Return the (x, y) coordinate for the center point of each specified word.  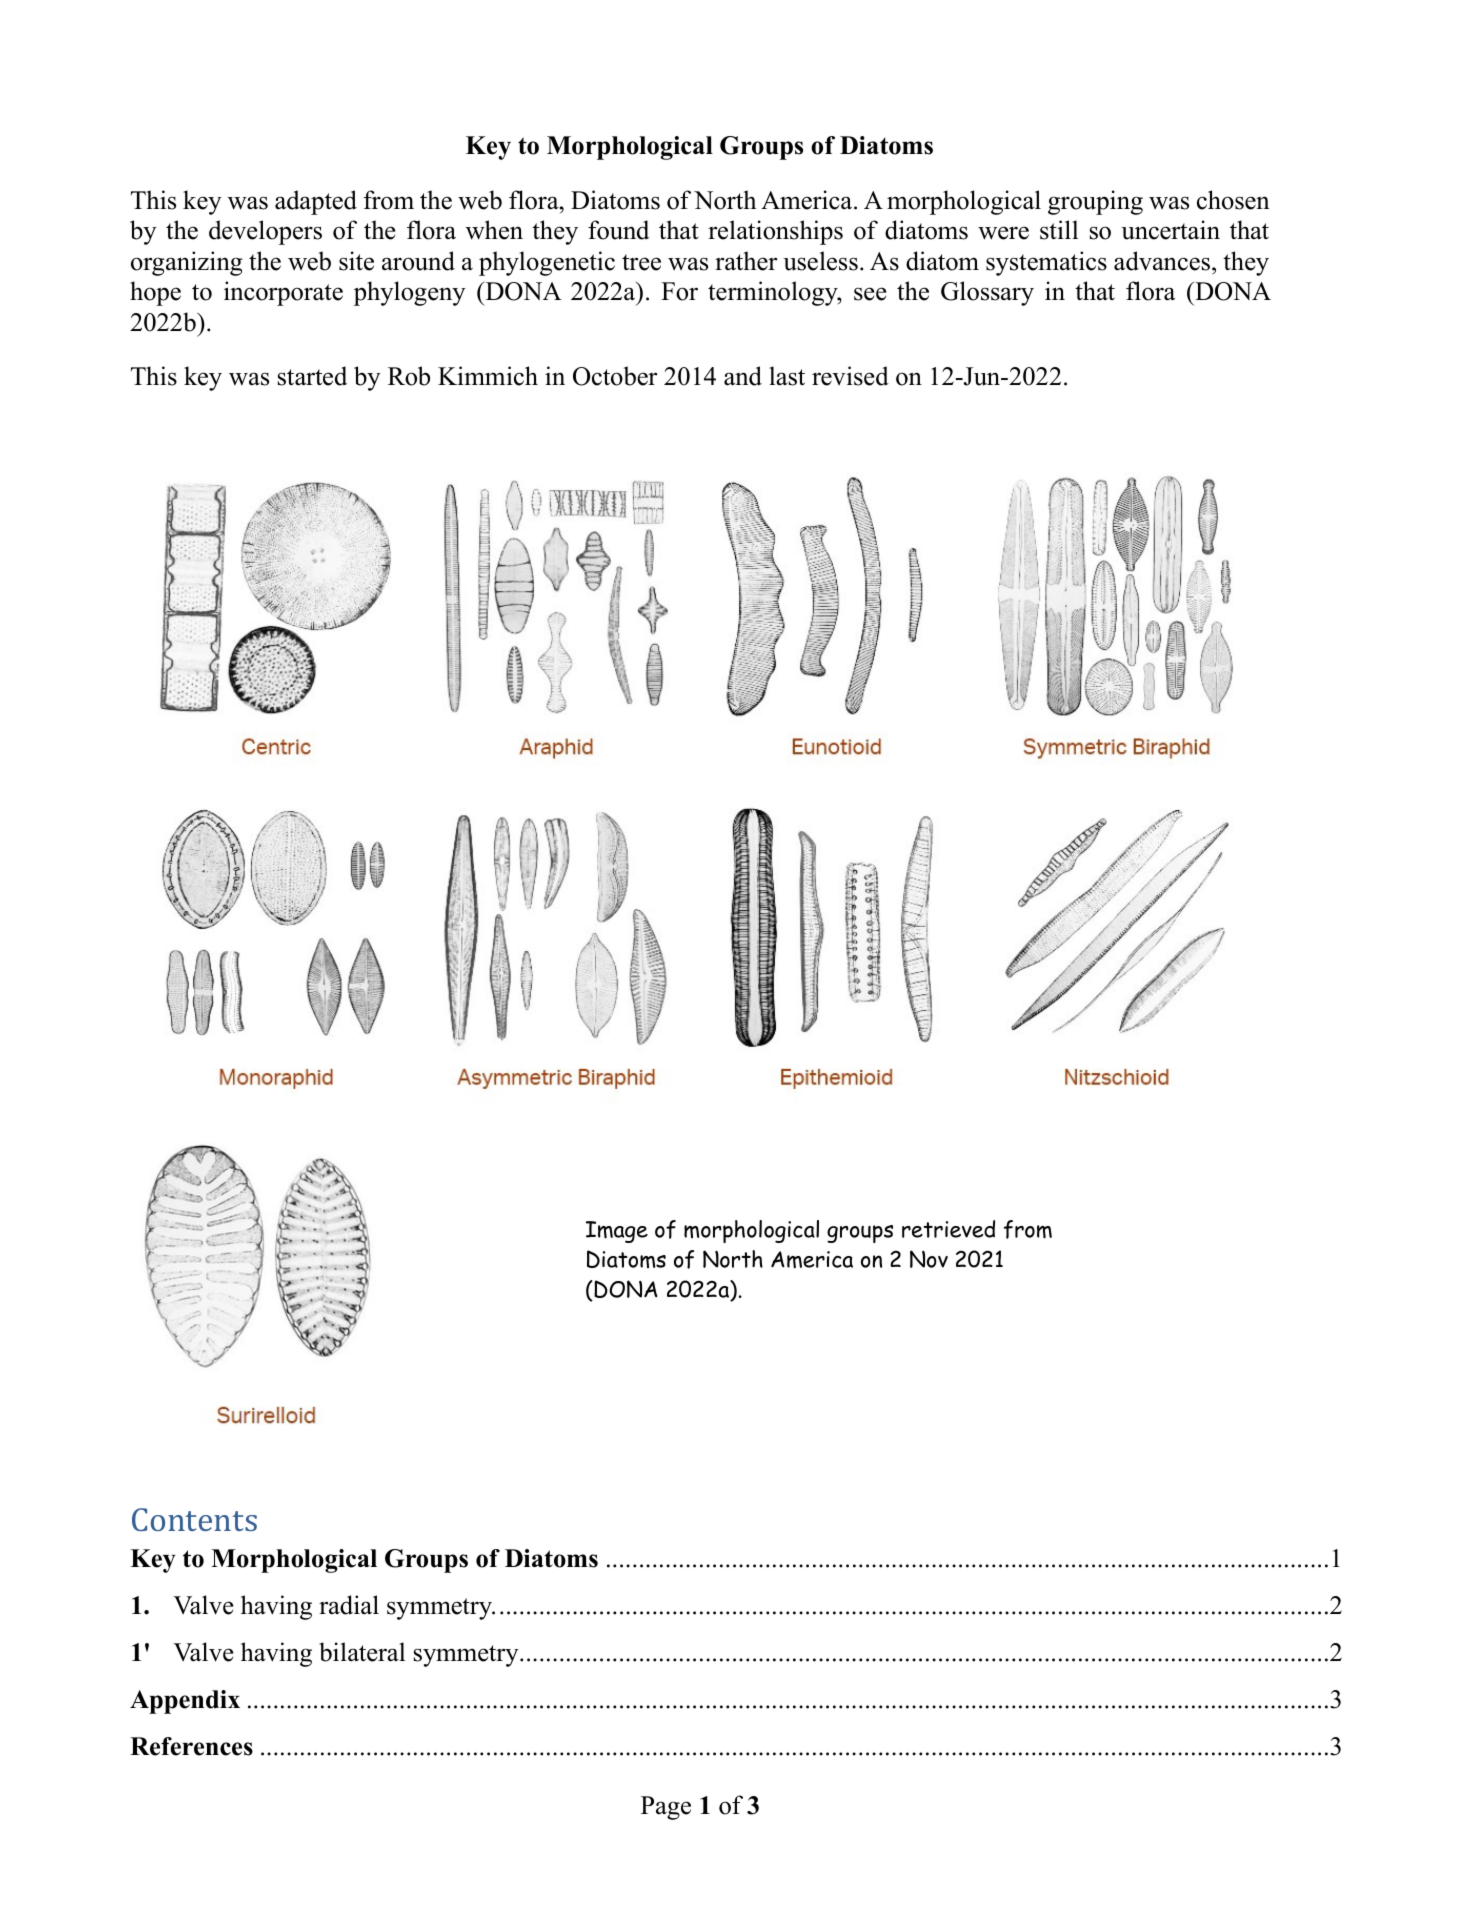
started (312, 376)
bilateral (362, 1652)
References (191, 1746)
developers (265, 232)
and (743, 376)
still (1059, 230)
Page (666, 1808)
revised (850, 376)
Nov (929, 1259)
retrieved (948, 1229)
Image (617, 1232)
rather (746, 261)
